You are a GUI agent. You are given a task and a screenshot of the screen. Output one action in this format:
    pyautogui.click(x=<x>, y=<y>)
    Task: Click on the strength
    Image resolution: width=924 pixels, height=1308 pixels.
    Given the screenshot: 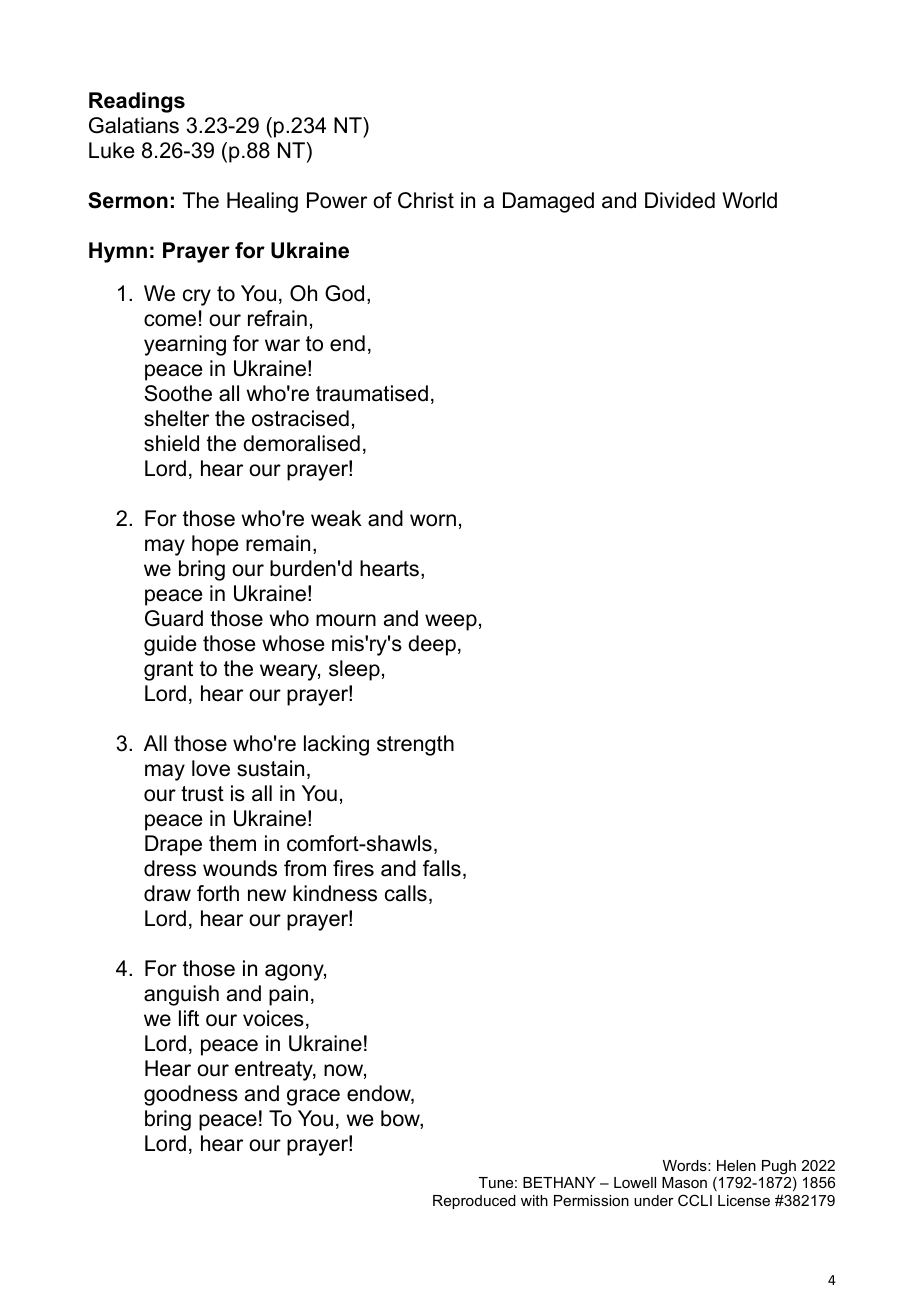 What is the action you would take?
    pyautogui.click(x=415, y=745)
